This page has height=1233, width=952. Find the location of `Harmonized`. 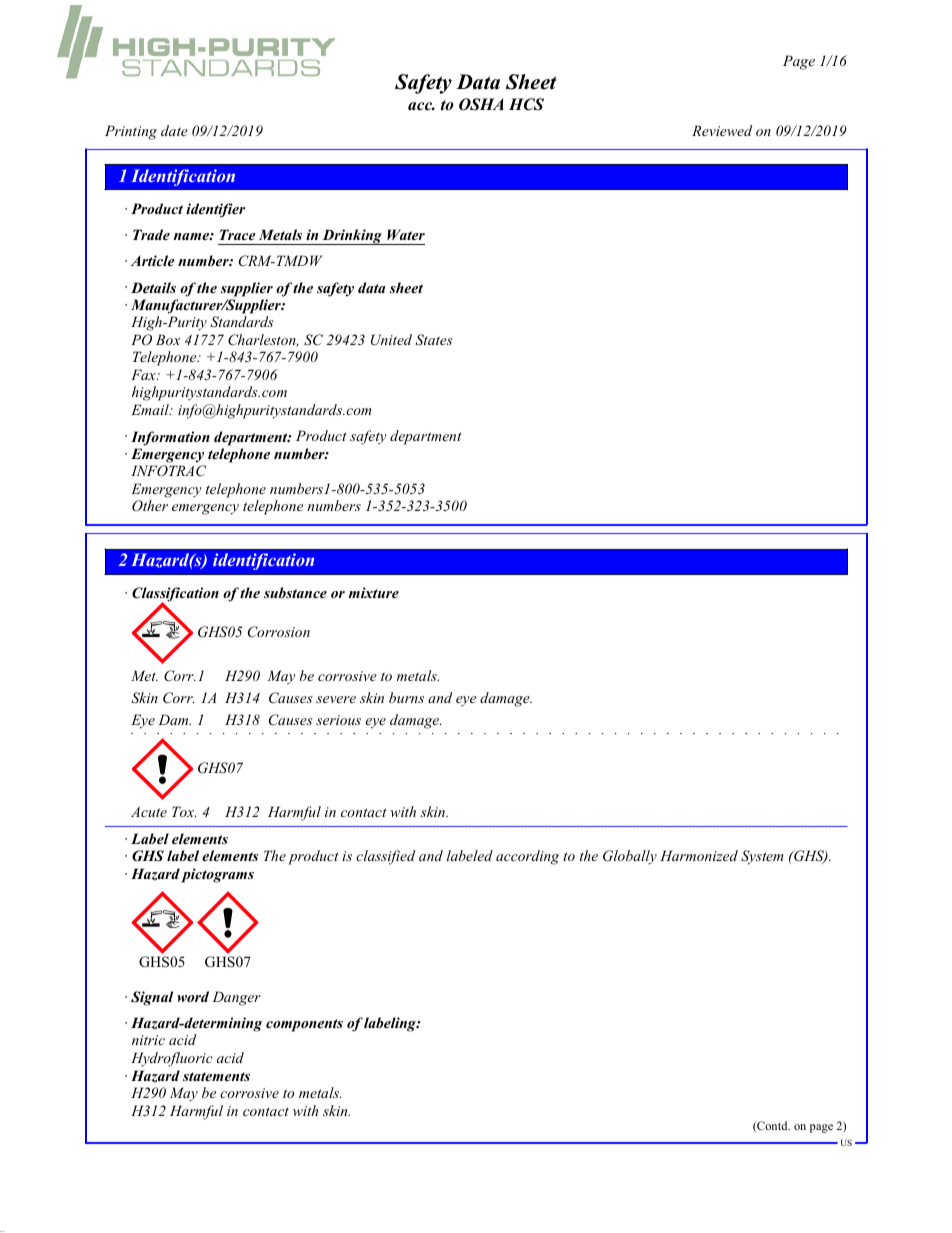

Harmonized is located at coordinates (699, 855).
